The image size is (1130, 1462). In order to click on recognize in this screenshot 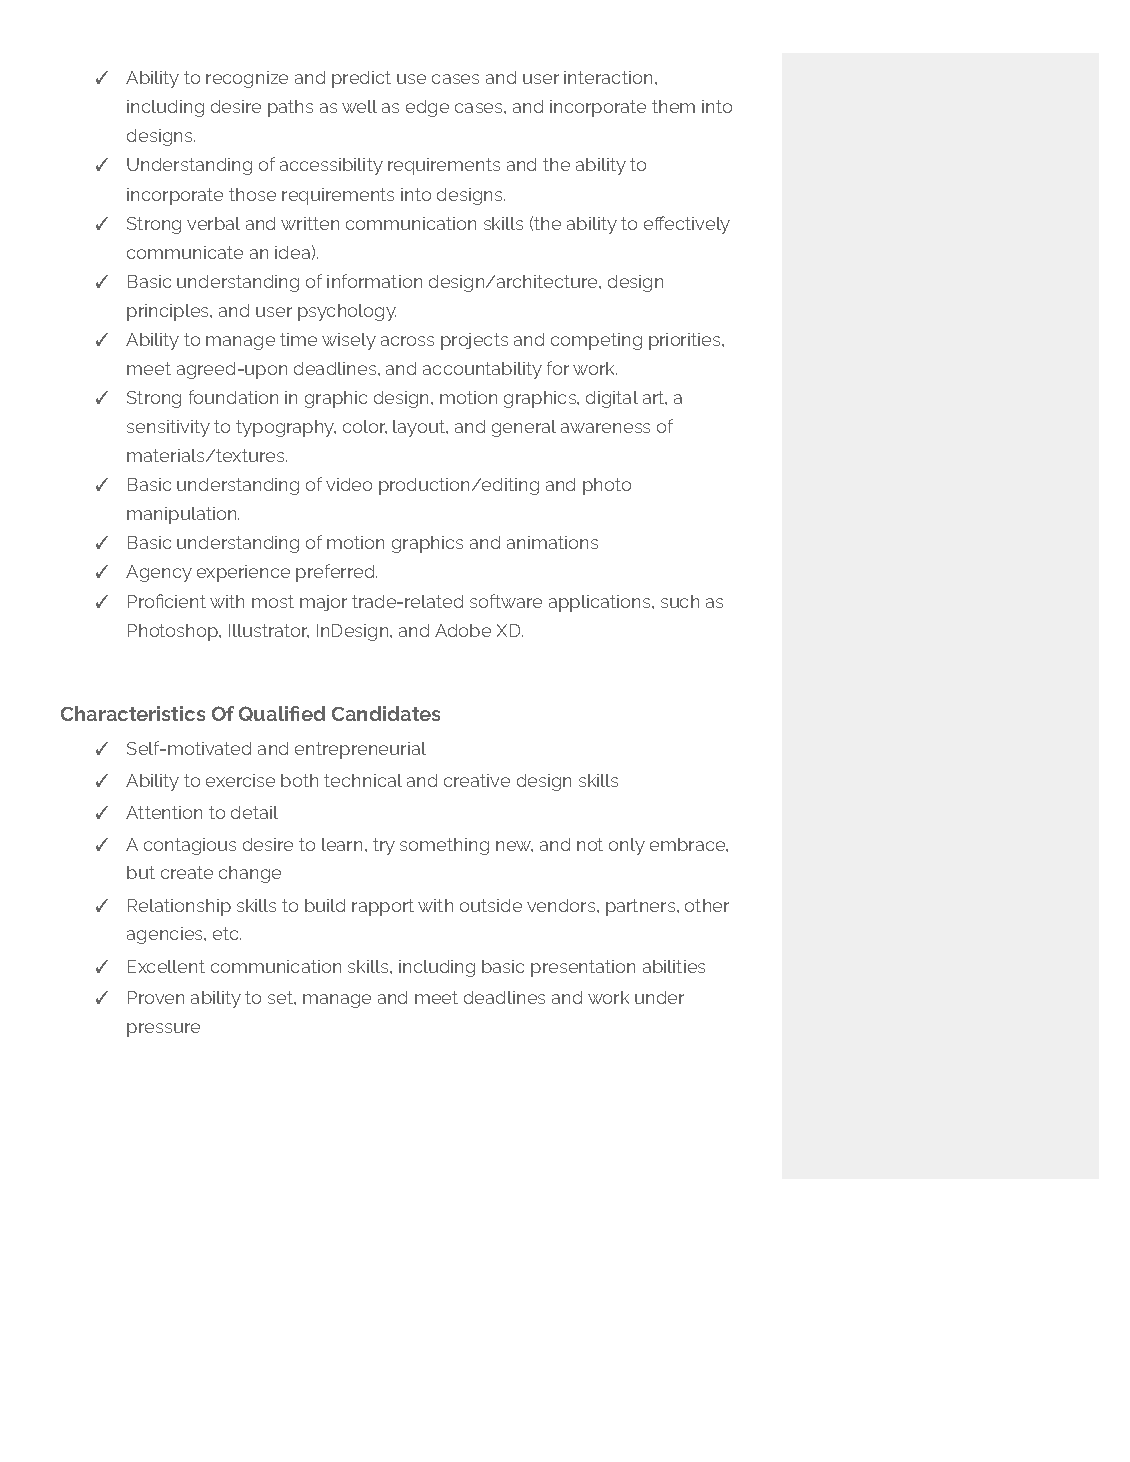, I will do `click(247, 79)`.
